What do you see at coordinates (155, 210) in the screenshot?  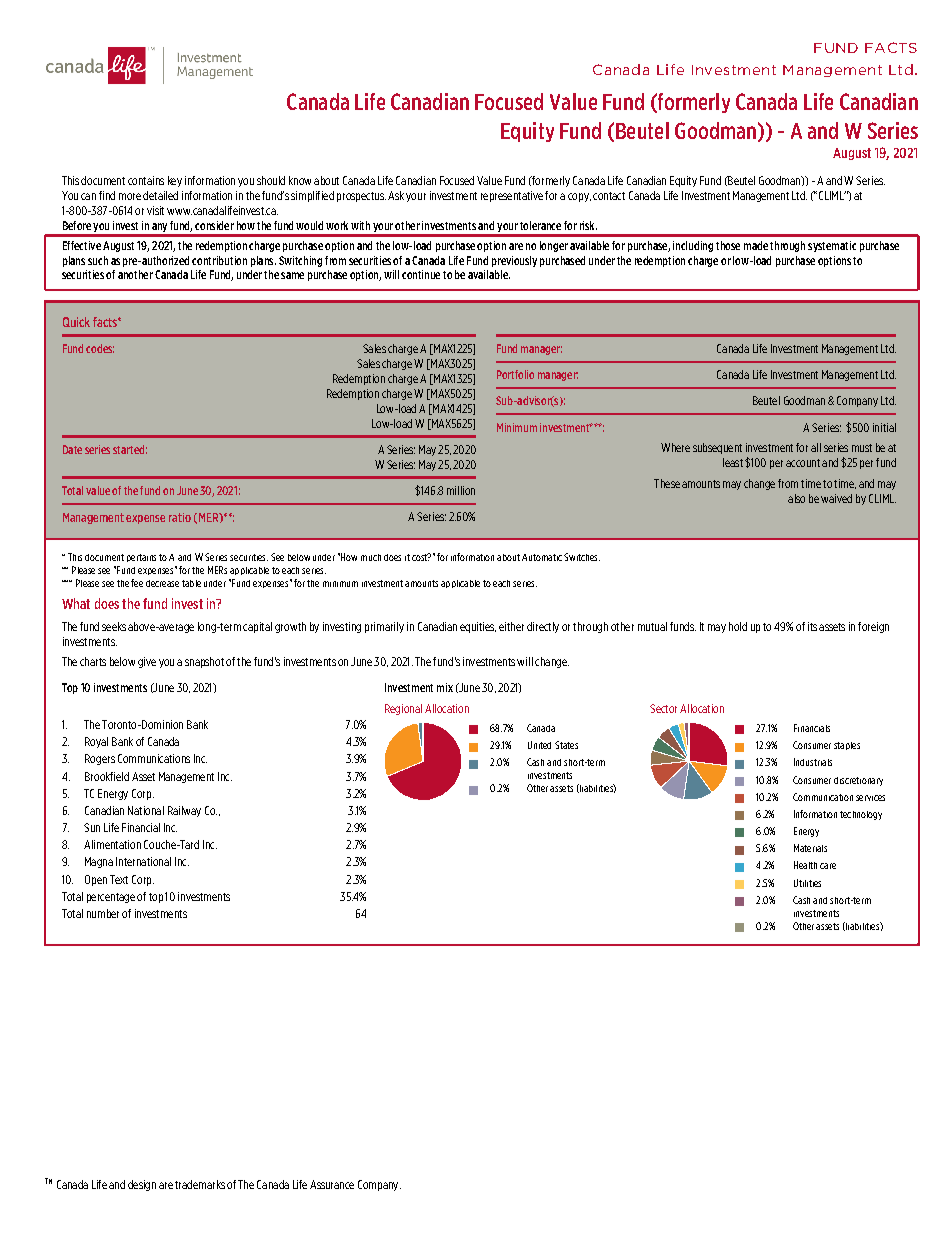 I see `visit` at bounding box center [155, 210].
